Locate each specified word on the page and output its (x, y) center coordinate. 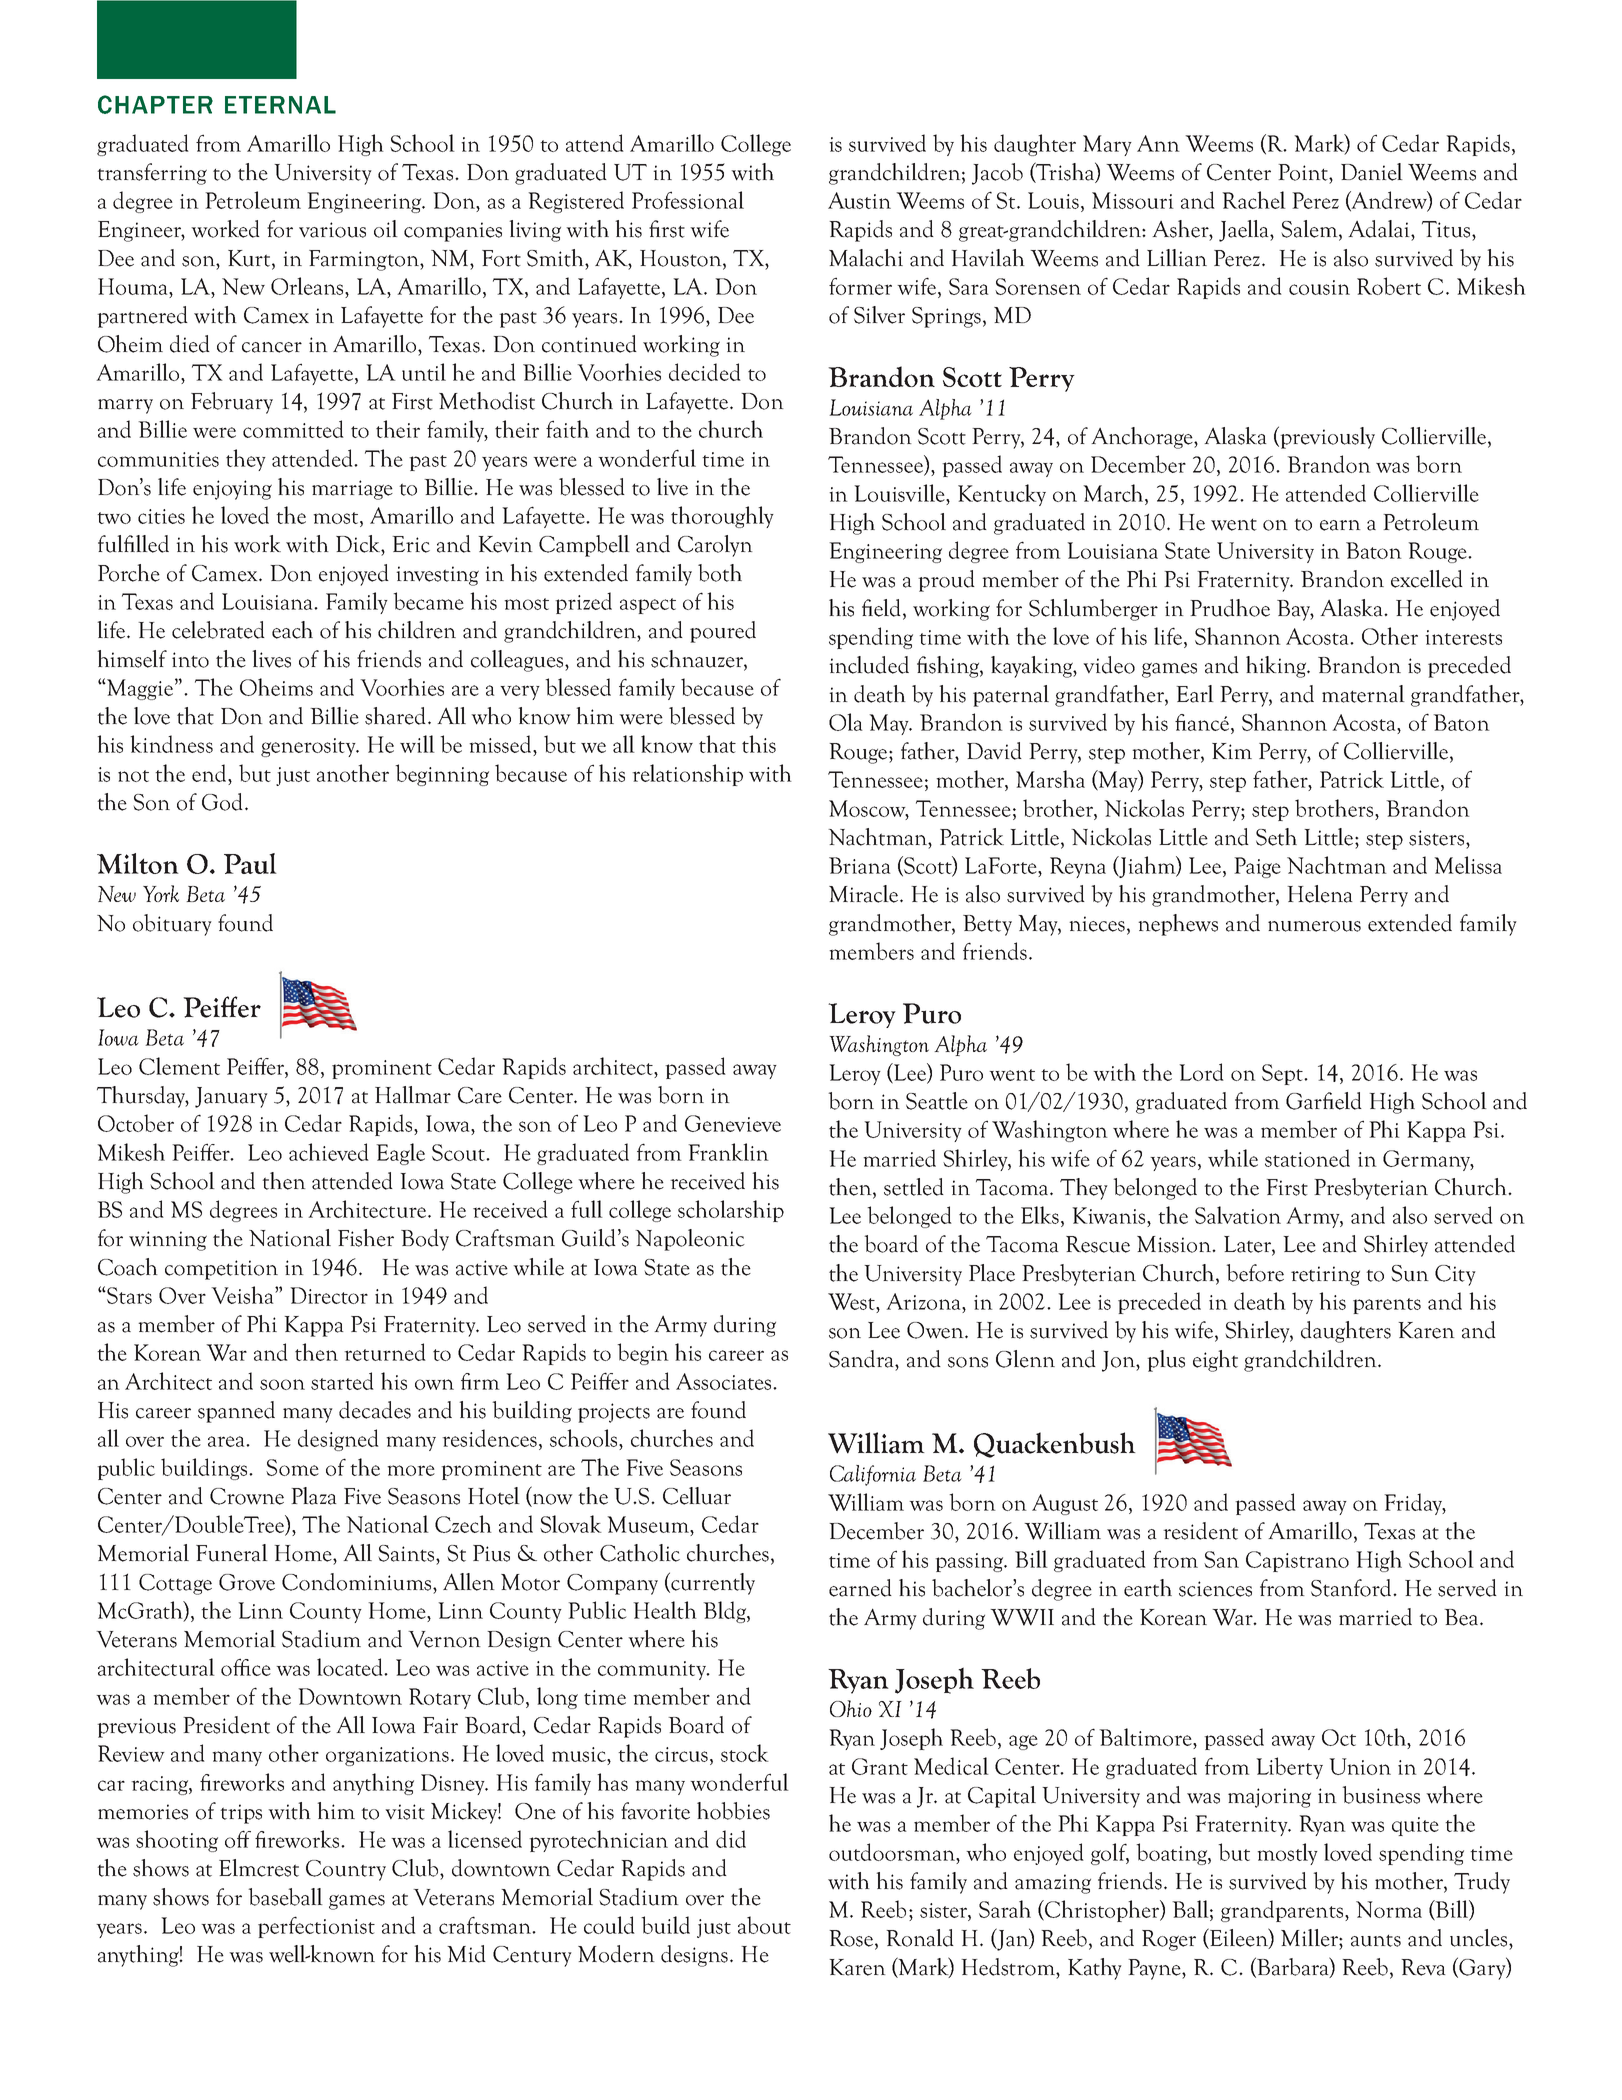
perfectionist (316, 1927)
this (759, 744)
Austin (859, 200)
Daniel (1372, 172)
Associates (725, 1381)
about (764, 1925)
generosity (309, 747)
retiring (1325, 1276)
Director (329, 1295)
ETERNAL (280, 105)
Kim (1232, 751)
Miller (1310, 1938)
